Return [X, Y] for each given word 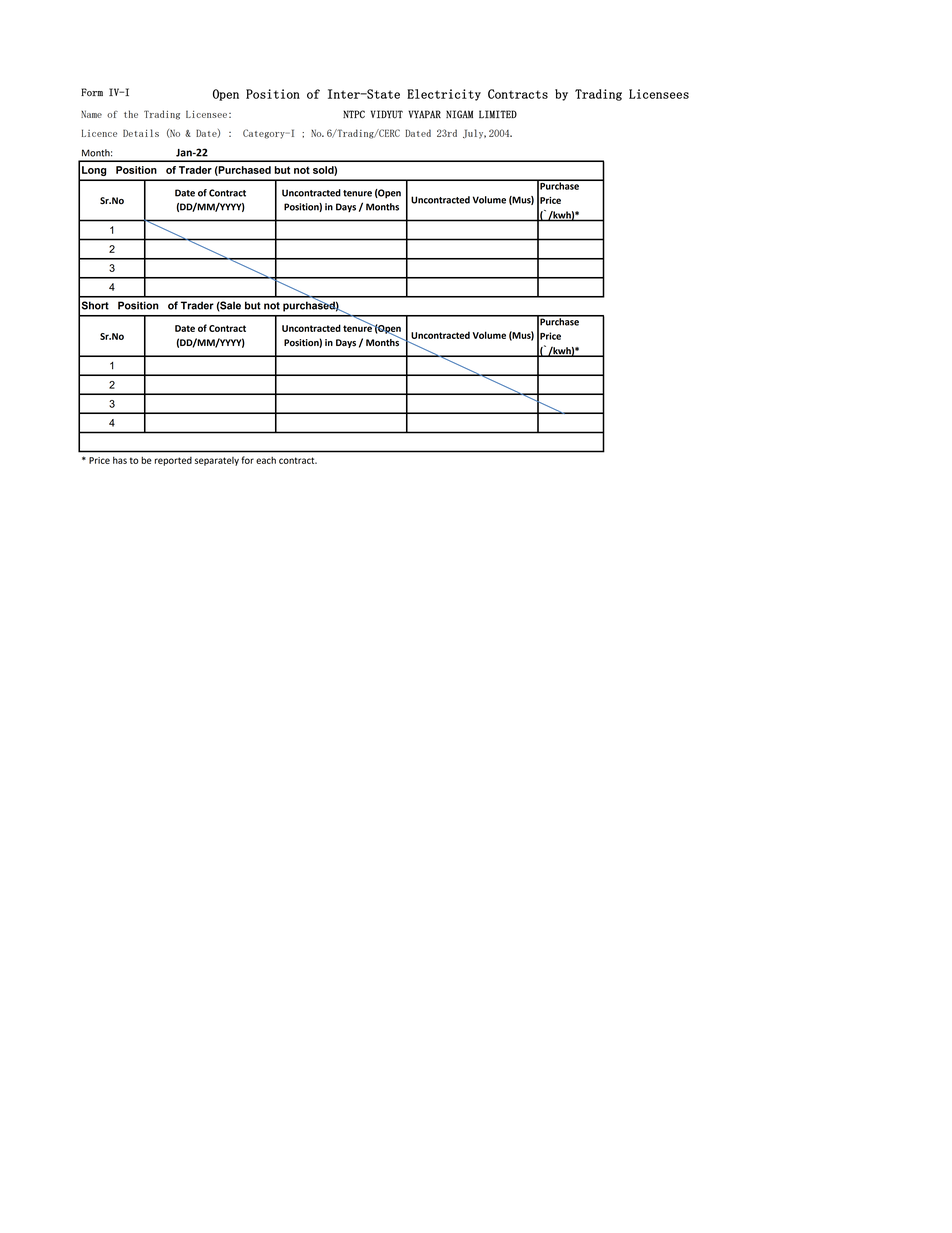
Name [91, 114]
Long [94, 171]
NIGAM [459, 114]
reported [173, 461]
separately [217, 461]
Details [141, 133]
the [131, 114]
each [266, 460]
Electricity [444, 95]
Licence [99, 133]
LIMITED [498, 114]
